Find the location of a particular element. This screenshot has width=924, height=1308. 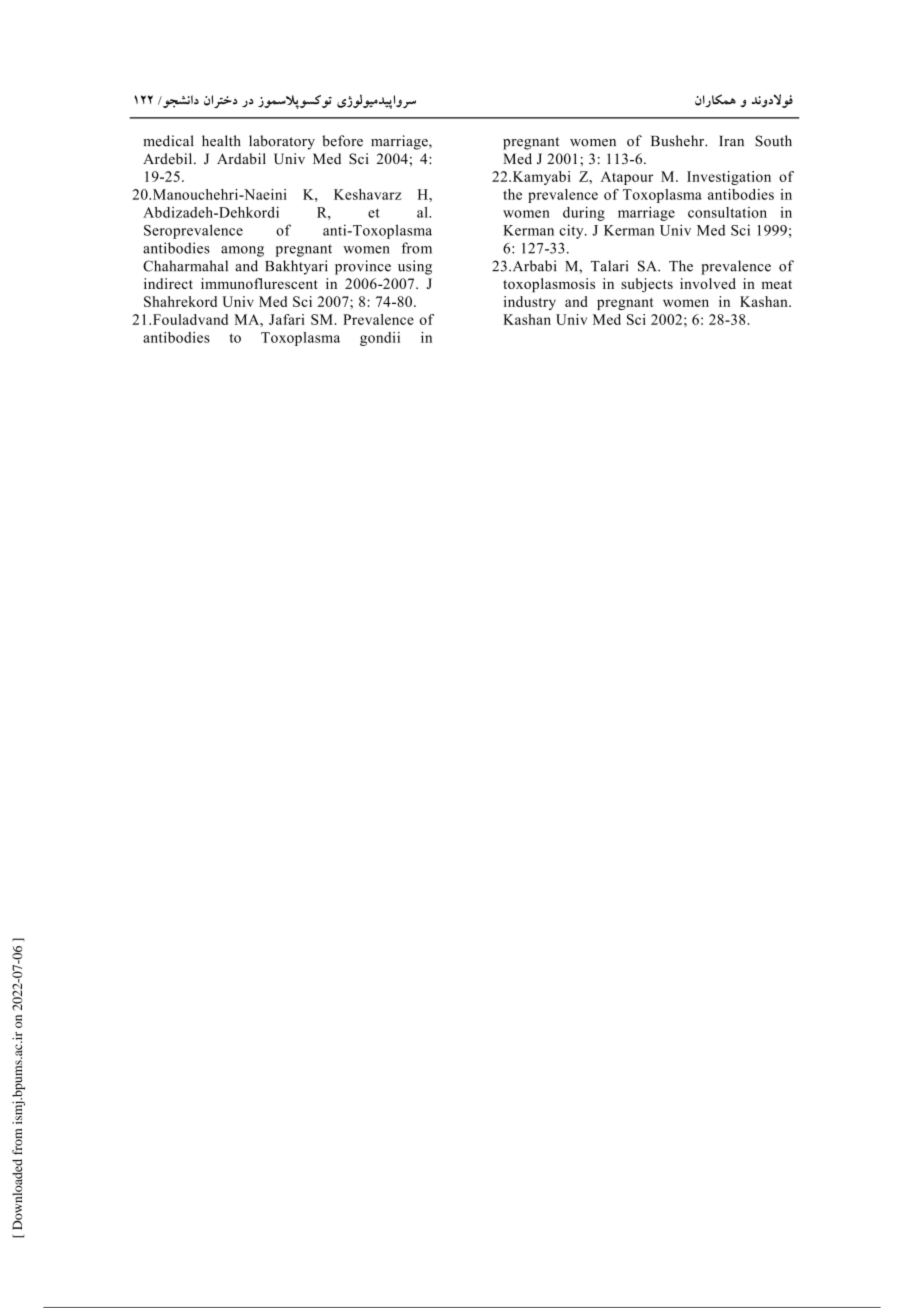

gondii is located at coordinates (380, 339).
